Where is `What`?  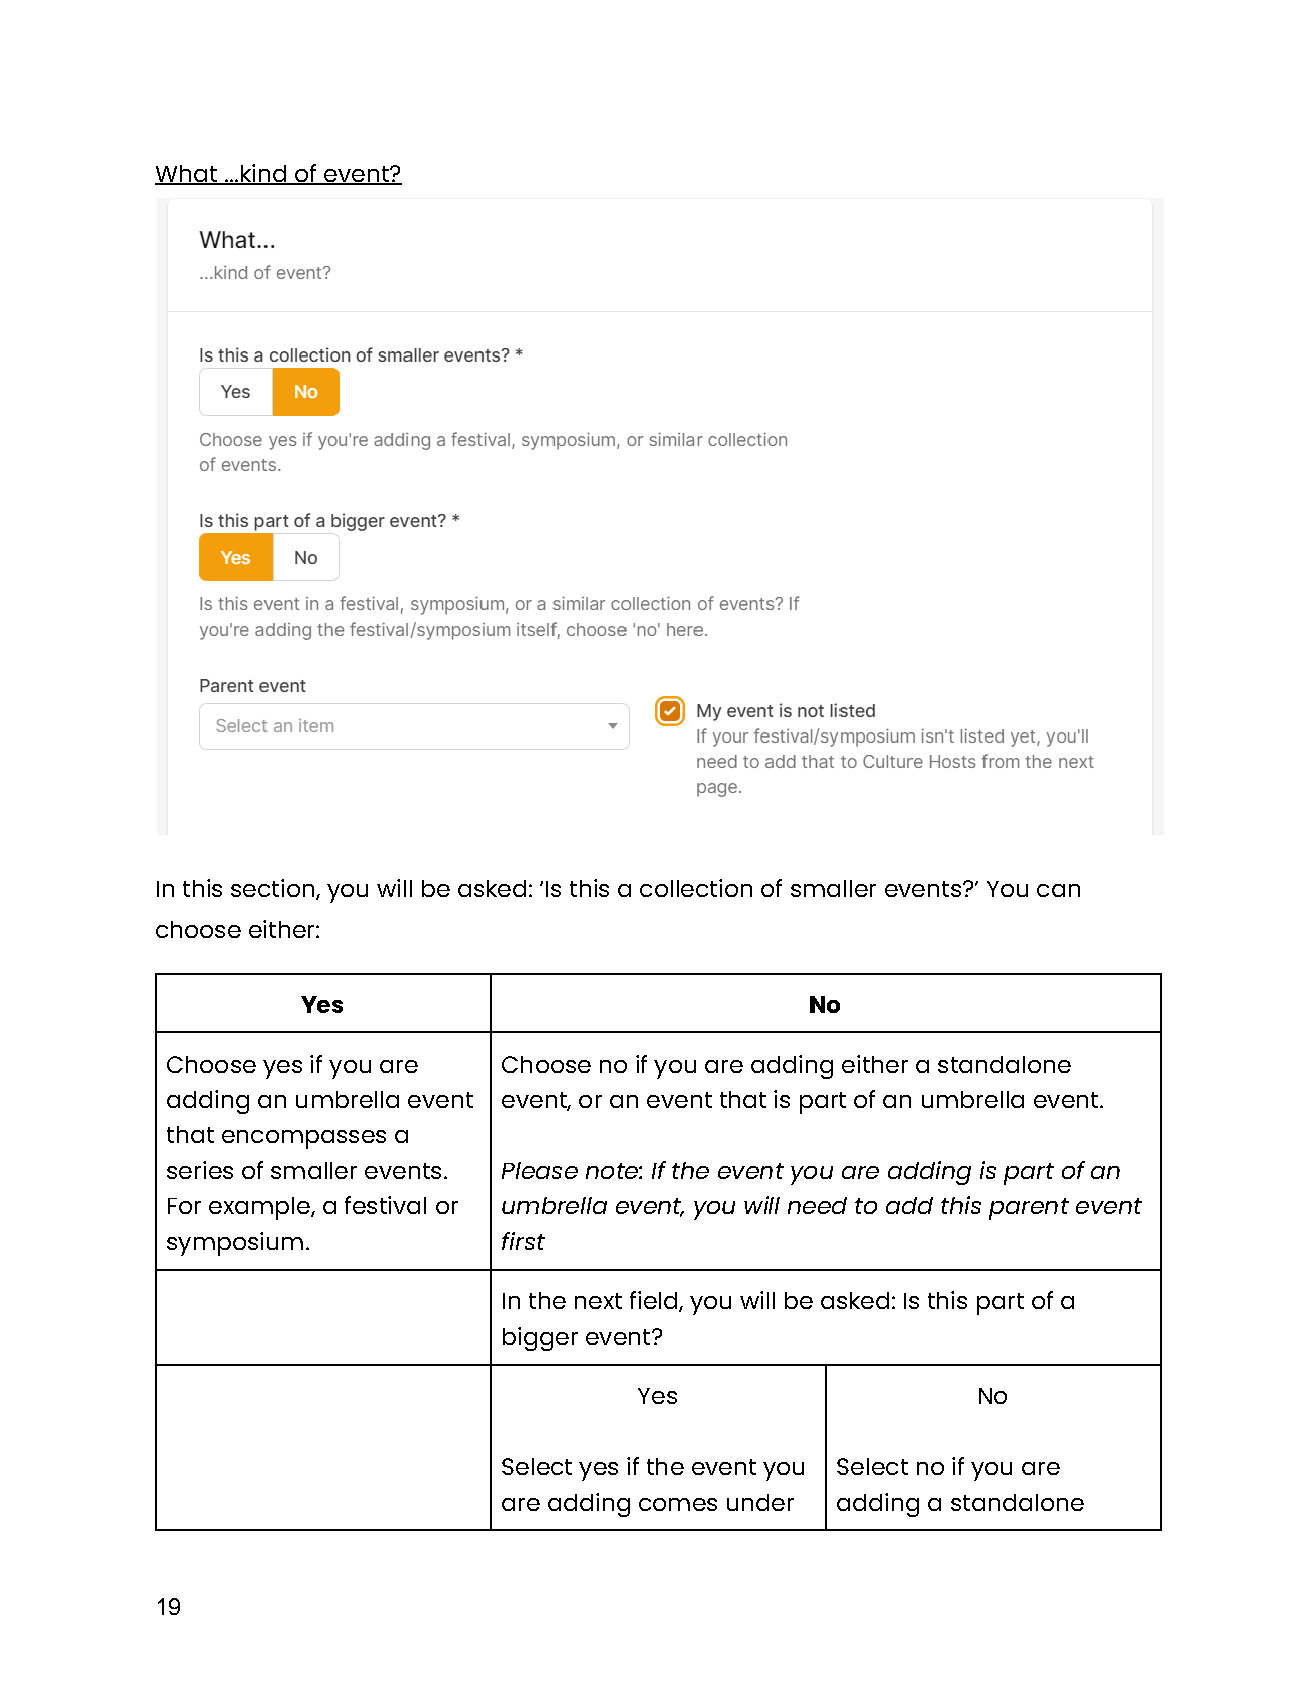
What is located at coordinates (187, 174).
